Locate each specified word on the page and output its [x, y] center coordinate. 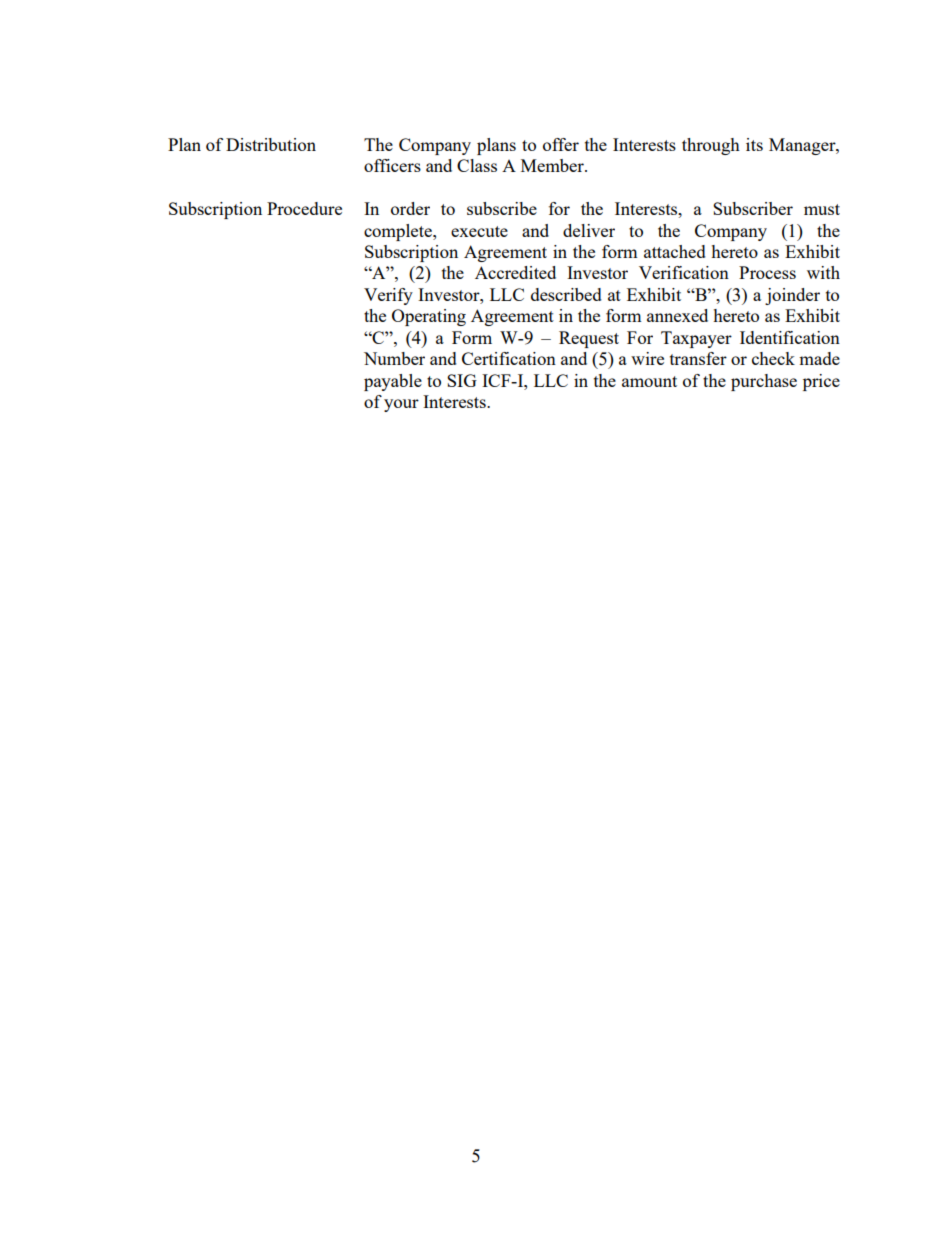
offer [561, 144]
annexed [677, 315]
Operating [429, 317]
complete [399, 232]
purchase [764, 382]
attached [675, 251]
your [401, 405]
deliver [589, 230]
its [754, 144]
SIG [462, 380]
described [566, 294]
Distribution [271, 144]
